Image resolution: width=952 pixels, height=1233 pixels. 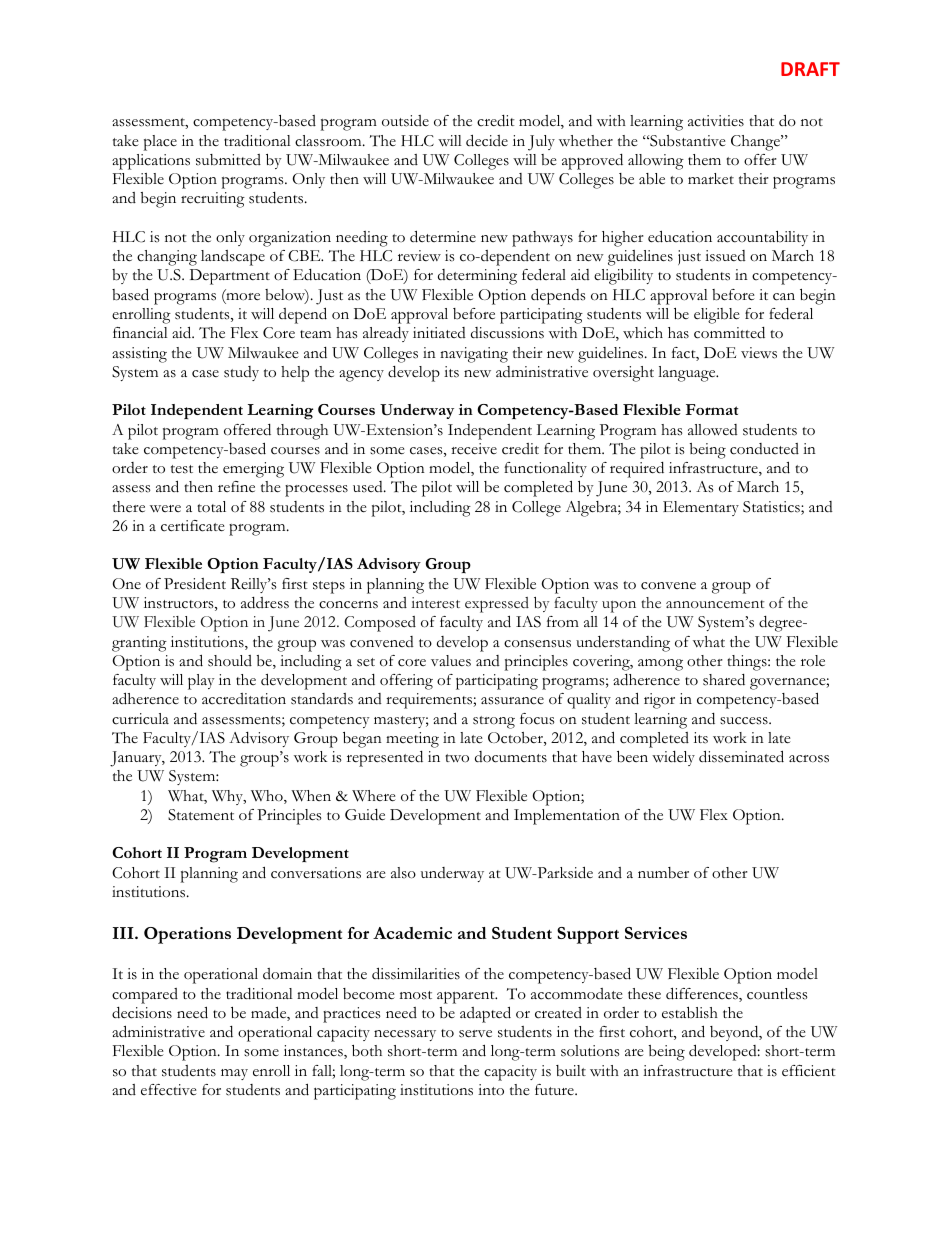 I want to click on establish, so click(x=690, y=1013).
